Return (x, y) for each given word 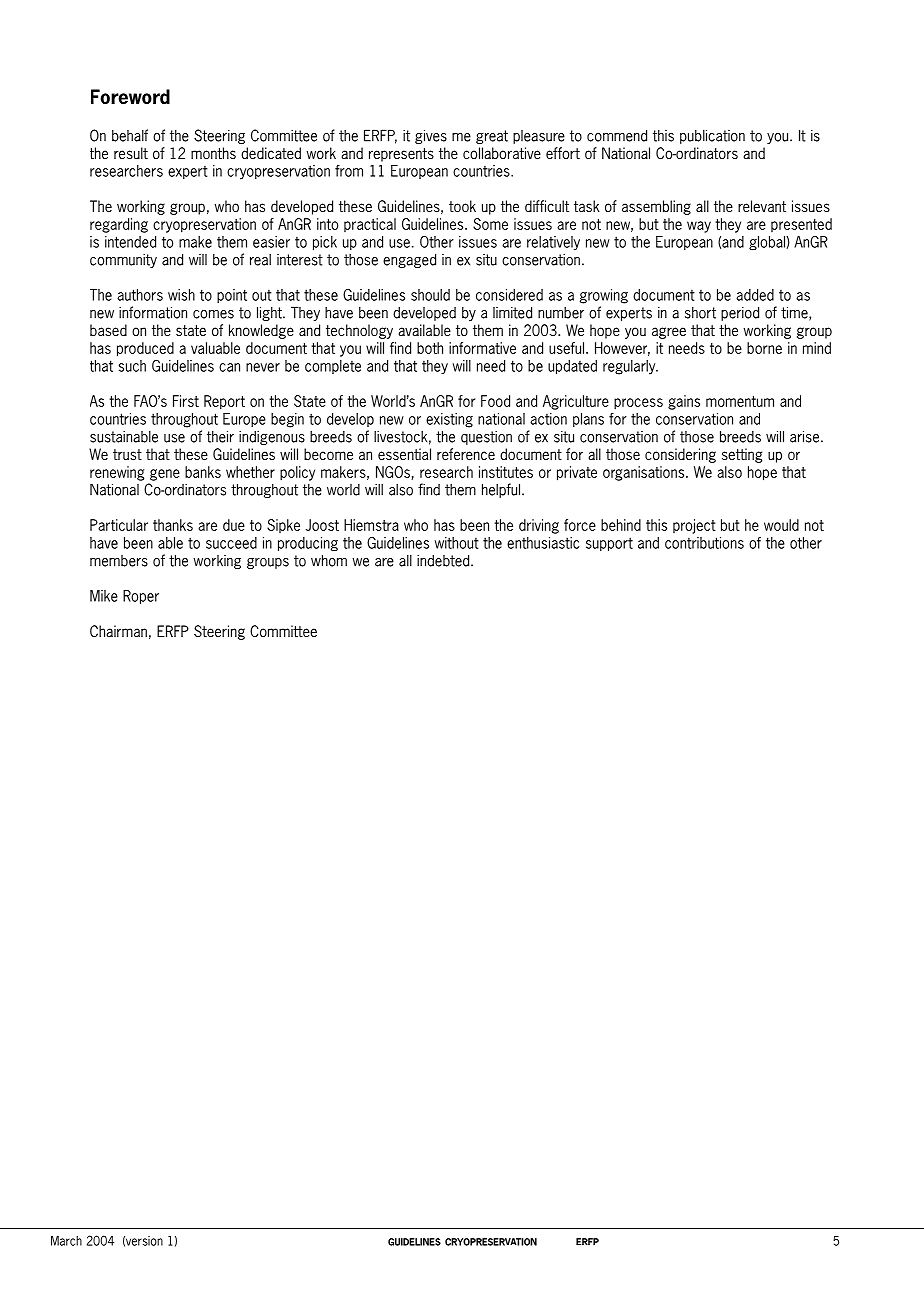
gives (431, 136)
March (66, 1241)
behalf (130, 135)
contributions (704, 543)
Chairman (118, 631)
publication (712, 136)
